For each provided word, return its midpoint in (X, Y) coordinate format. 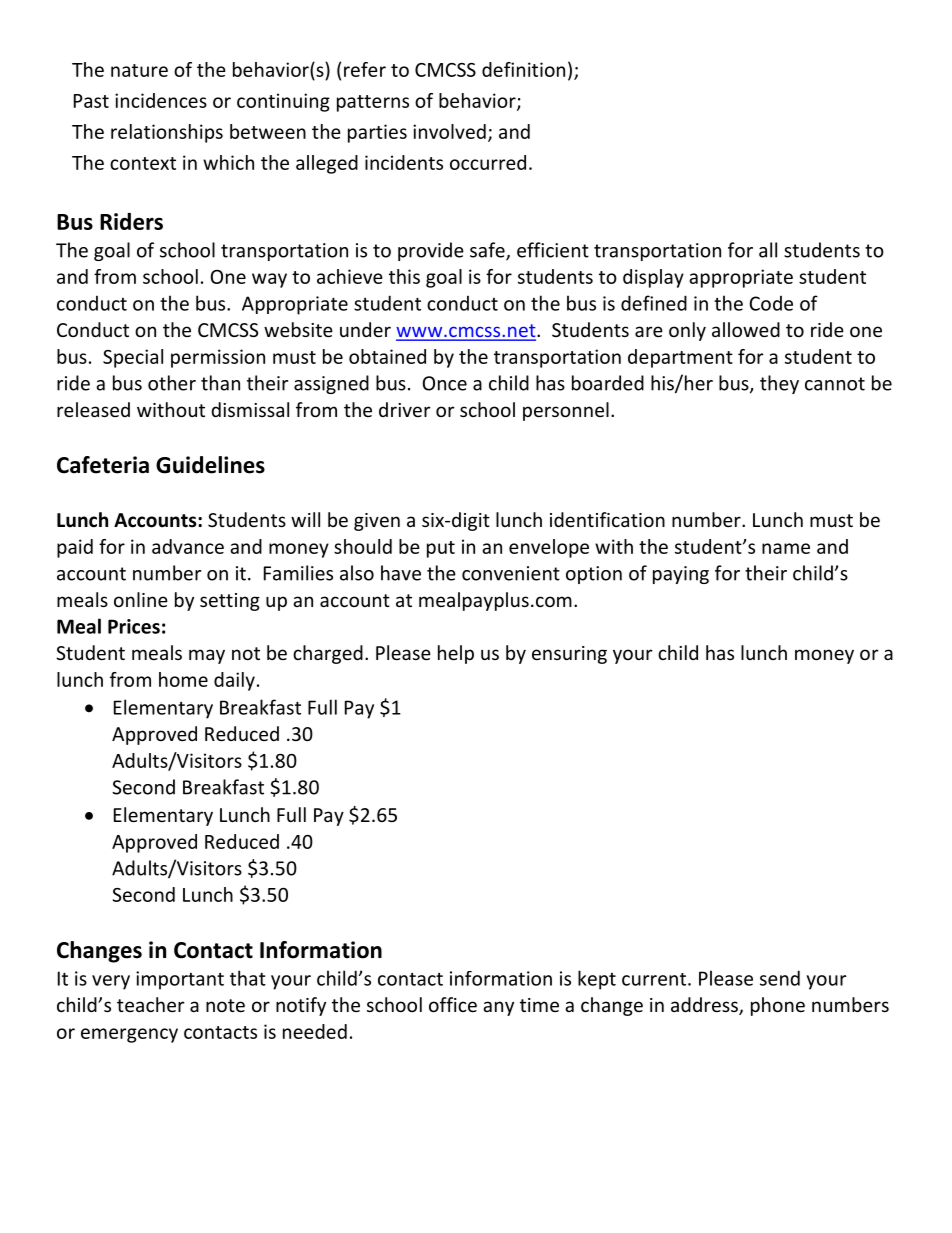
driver (405, 409)
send (780, 978)
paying (681, 575)
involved (449, 131)
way (269, 280)
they (779, 384)
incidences (161, 100)
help (456, 654)
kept (597, 980)
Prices (134, 626)
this (404, 276)
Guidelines (210, 465)
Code (771, 303)
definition (523, 69)
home (183, 679)
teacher (151, 1004)
